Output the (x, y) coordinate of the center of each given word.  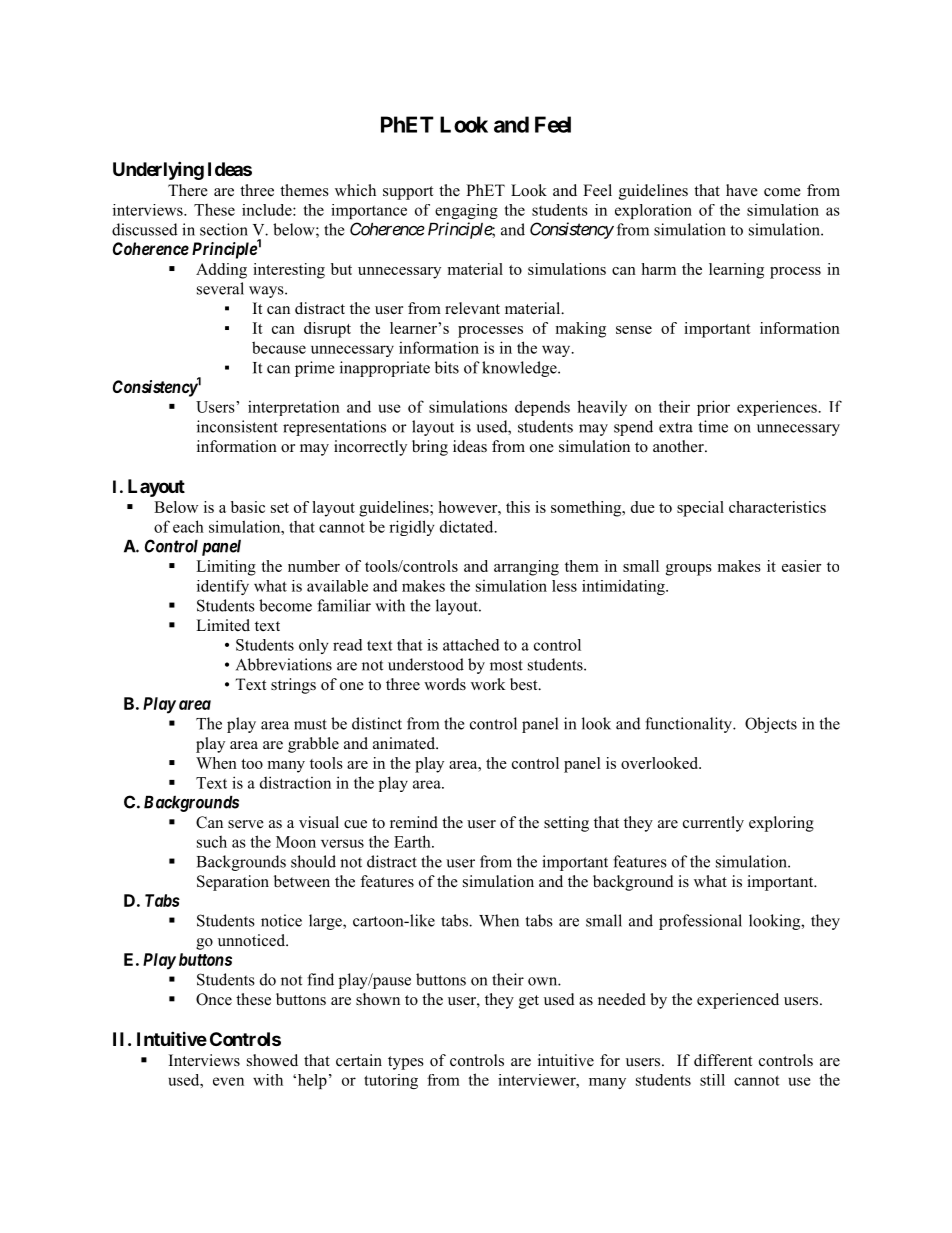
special (700, 509)
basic (248, 507)
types (406, 1063)
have (742, 190)
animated (405, 743)
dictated (468, 526)
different (723, 1060)
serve (246, 824)
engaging (466, 211)
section (224, 229)
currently (713, 824)
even (228, 1081)
